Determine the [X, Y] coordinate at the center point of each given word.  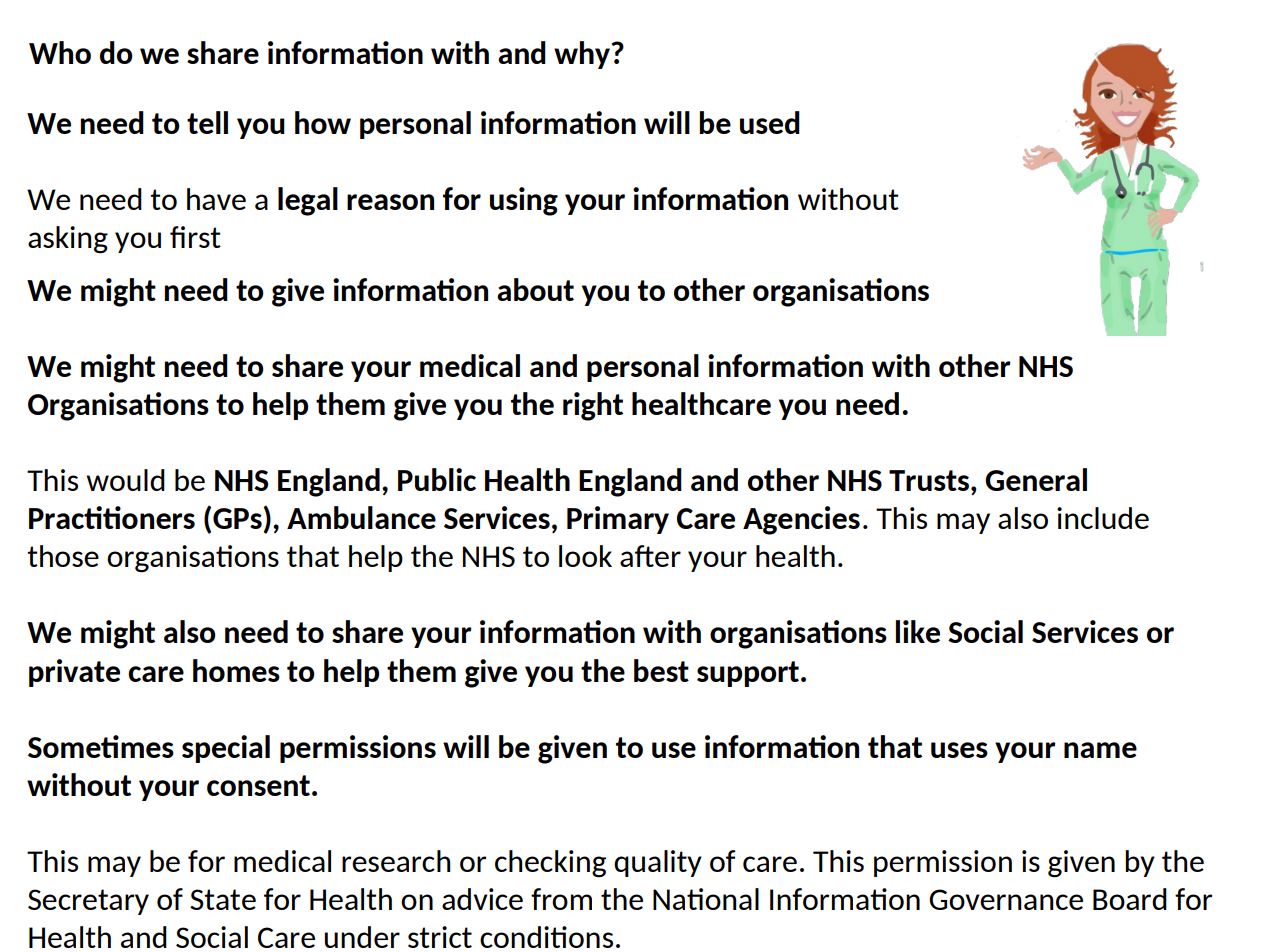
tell [207, 122]
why [583, 55]
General [1036, 479]
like [918, 631]
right [593, 406]
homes [236, 670]
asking [68, 240]
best [661, 670]
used [770, 122]
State [223, 899]
